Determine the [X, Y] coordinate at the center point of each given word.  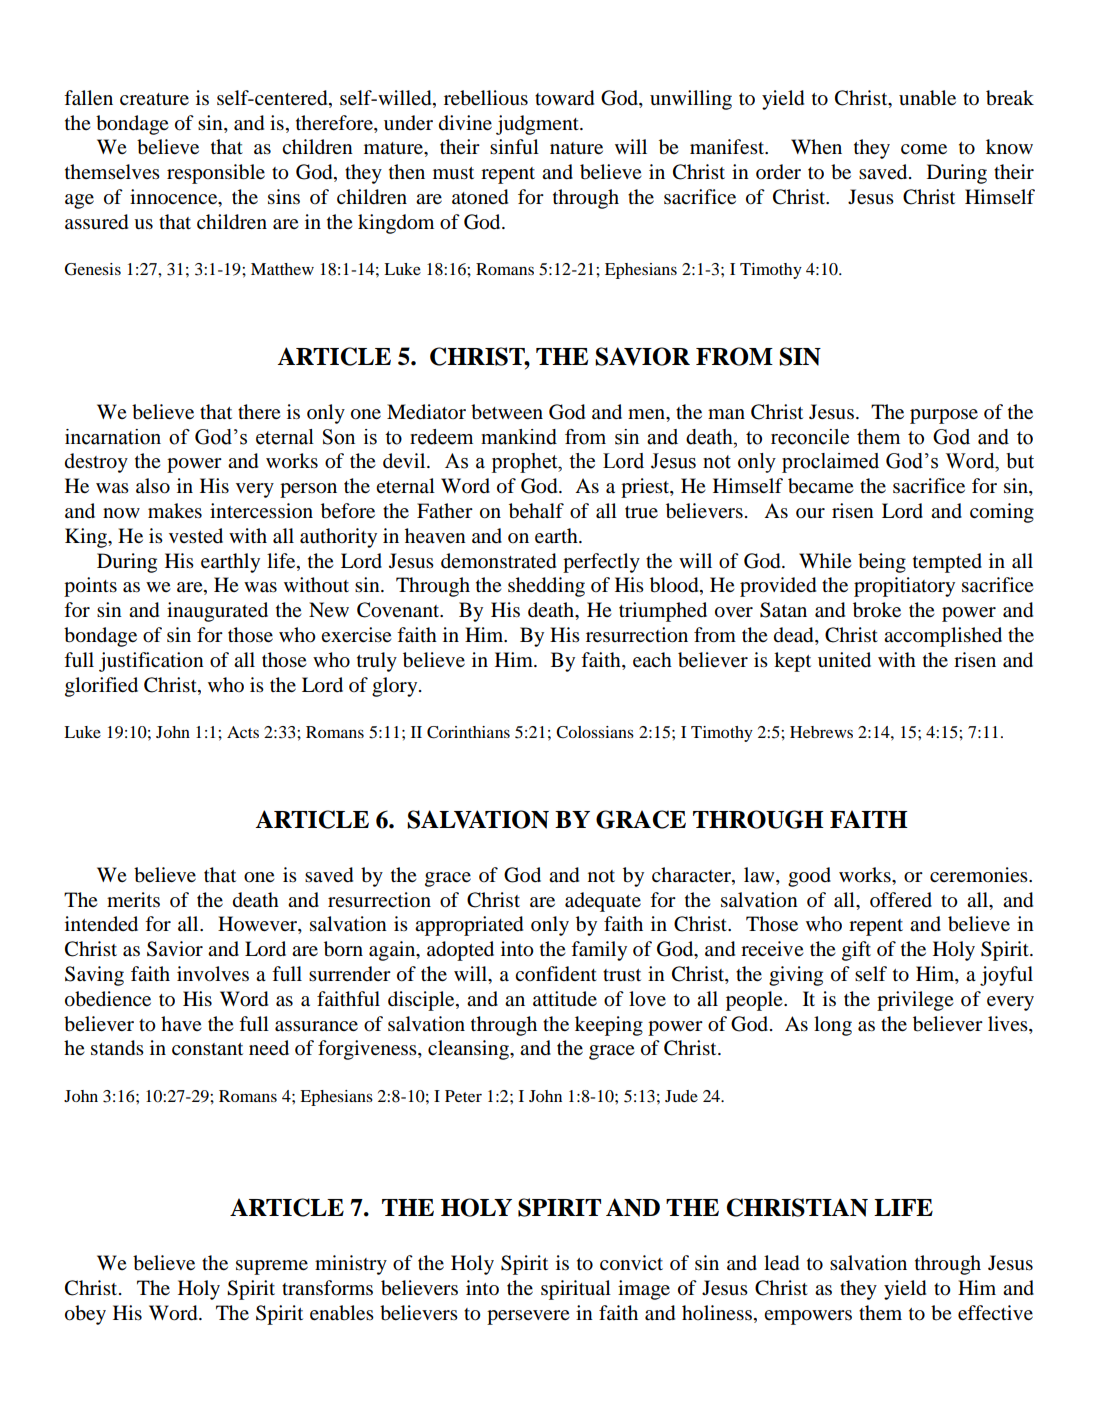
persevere [528, 1317]
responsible [216, 174]
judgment [538, 125]
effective [995, 1313]
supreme [272, 1267]
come [924, 149]
